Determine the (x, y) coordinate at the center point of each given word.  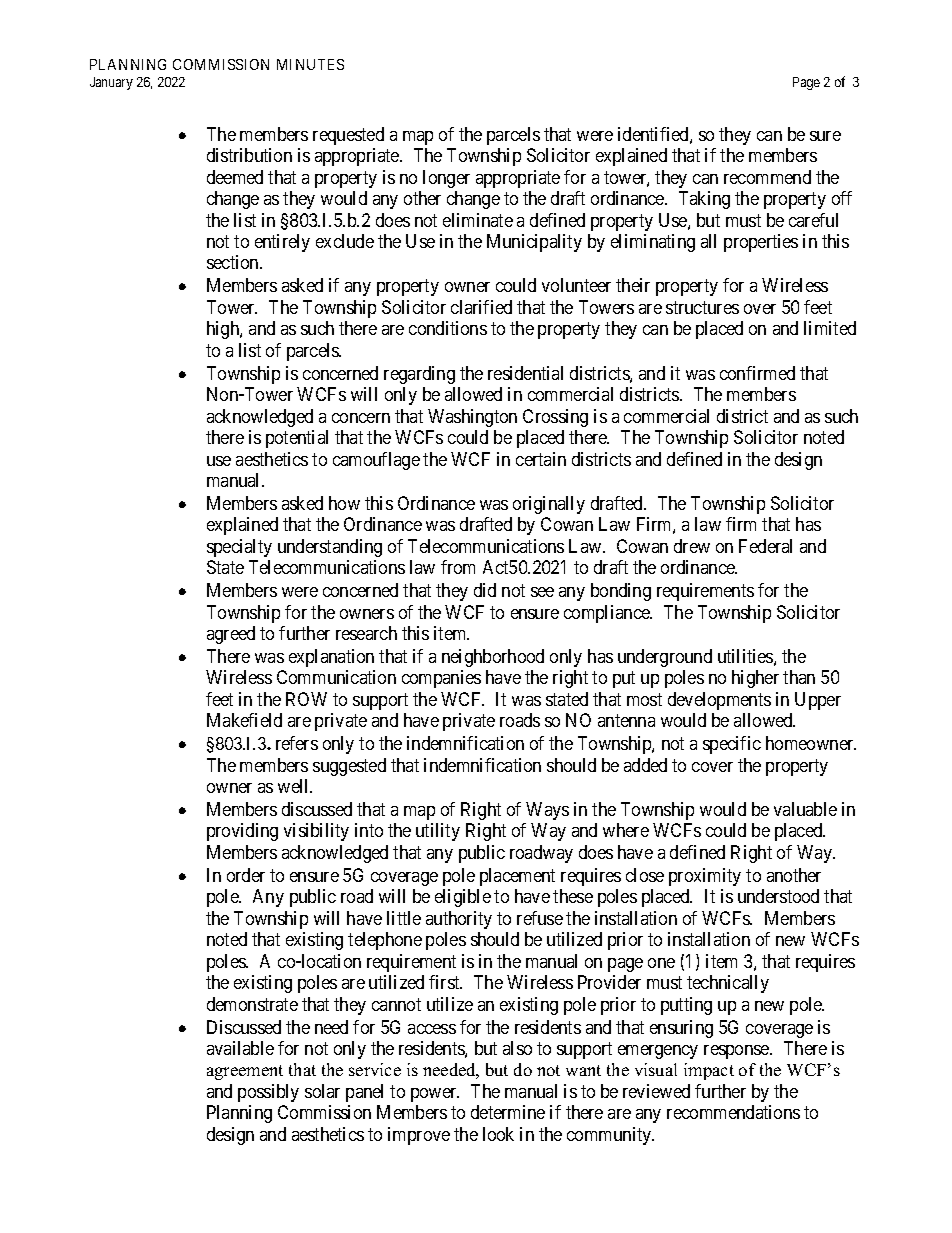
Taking (704, 200)
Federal (765, 546)
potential (297, 439)
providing (242, 832)
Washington (472, 418)
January (111, 83)
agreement (245, 1072)
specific (732, 745)
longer (446, 179)
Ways (547, 811)
